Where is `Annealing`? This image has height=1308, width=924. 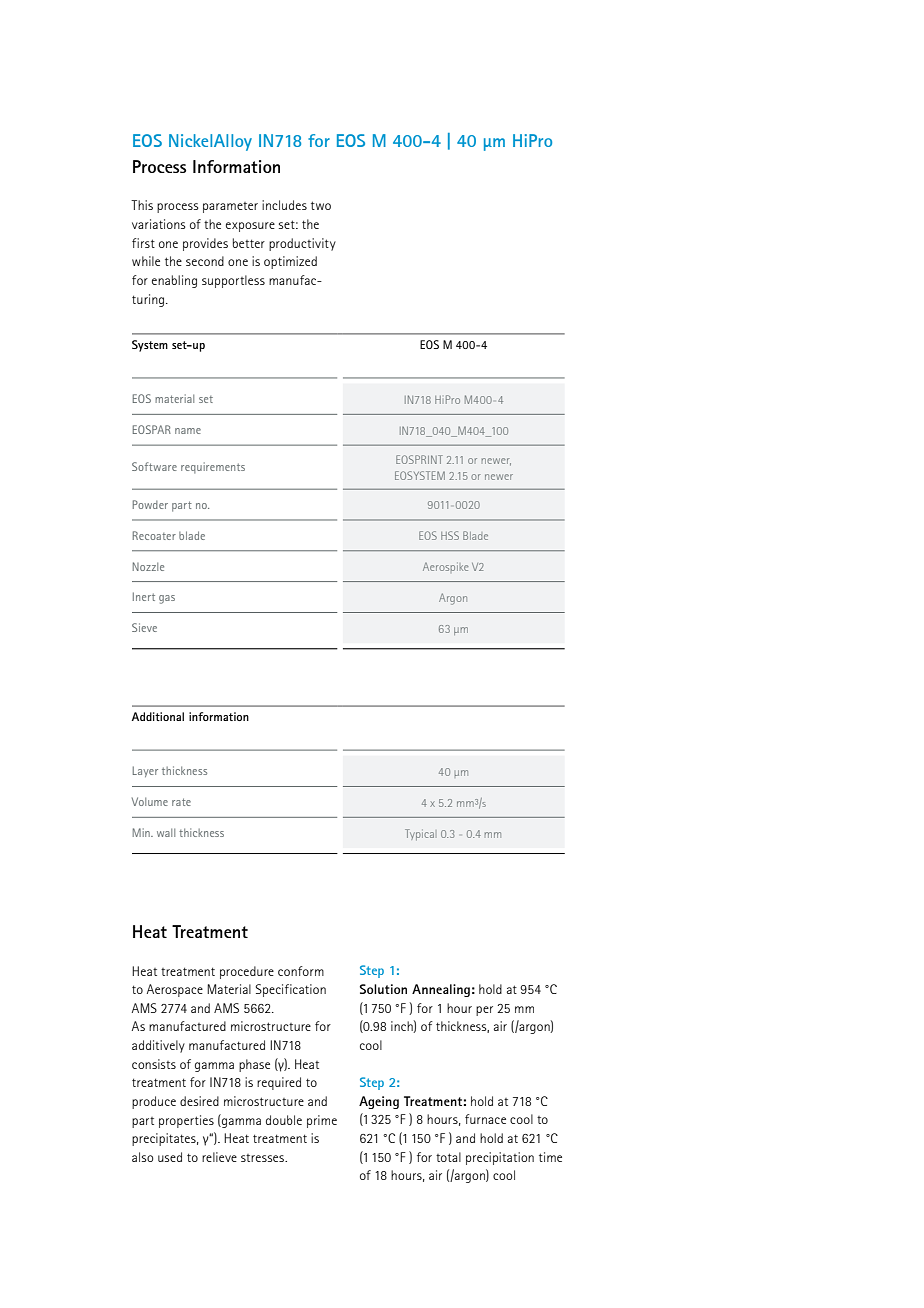
Annealing is located at coordinates (441, 990).
